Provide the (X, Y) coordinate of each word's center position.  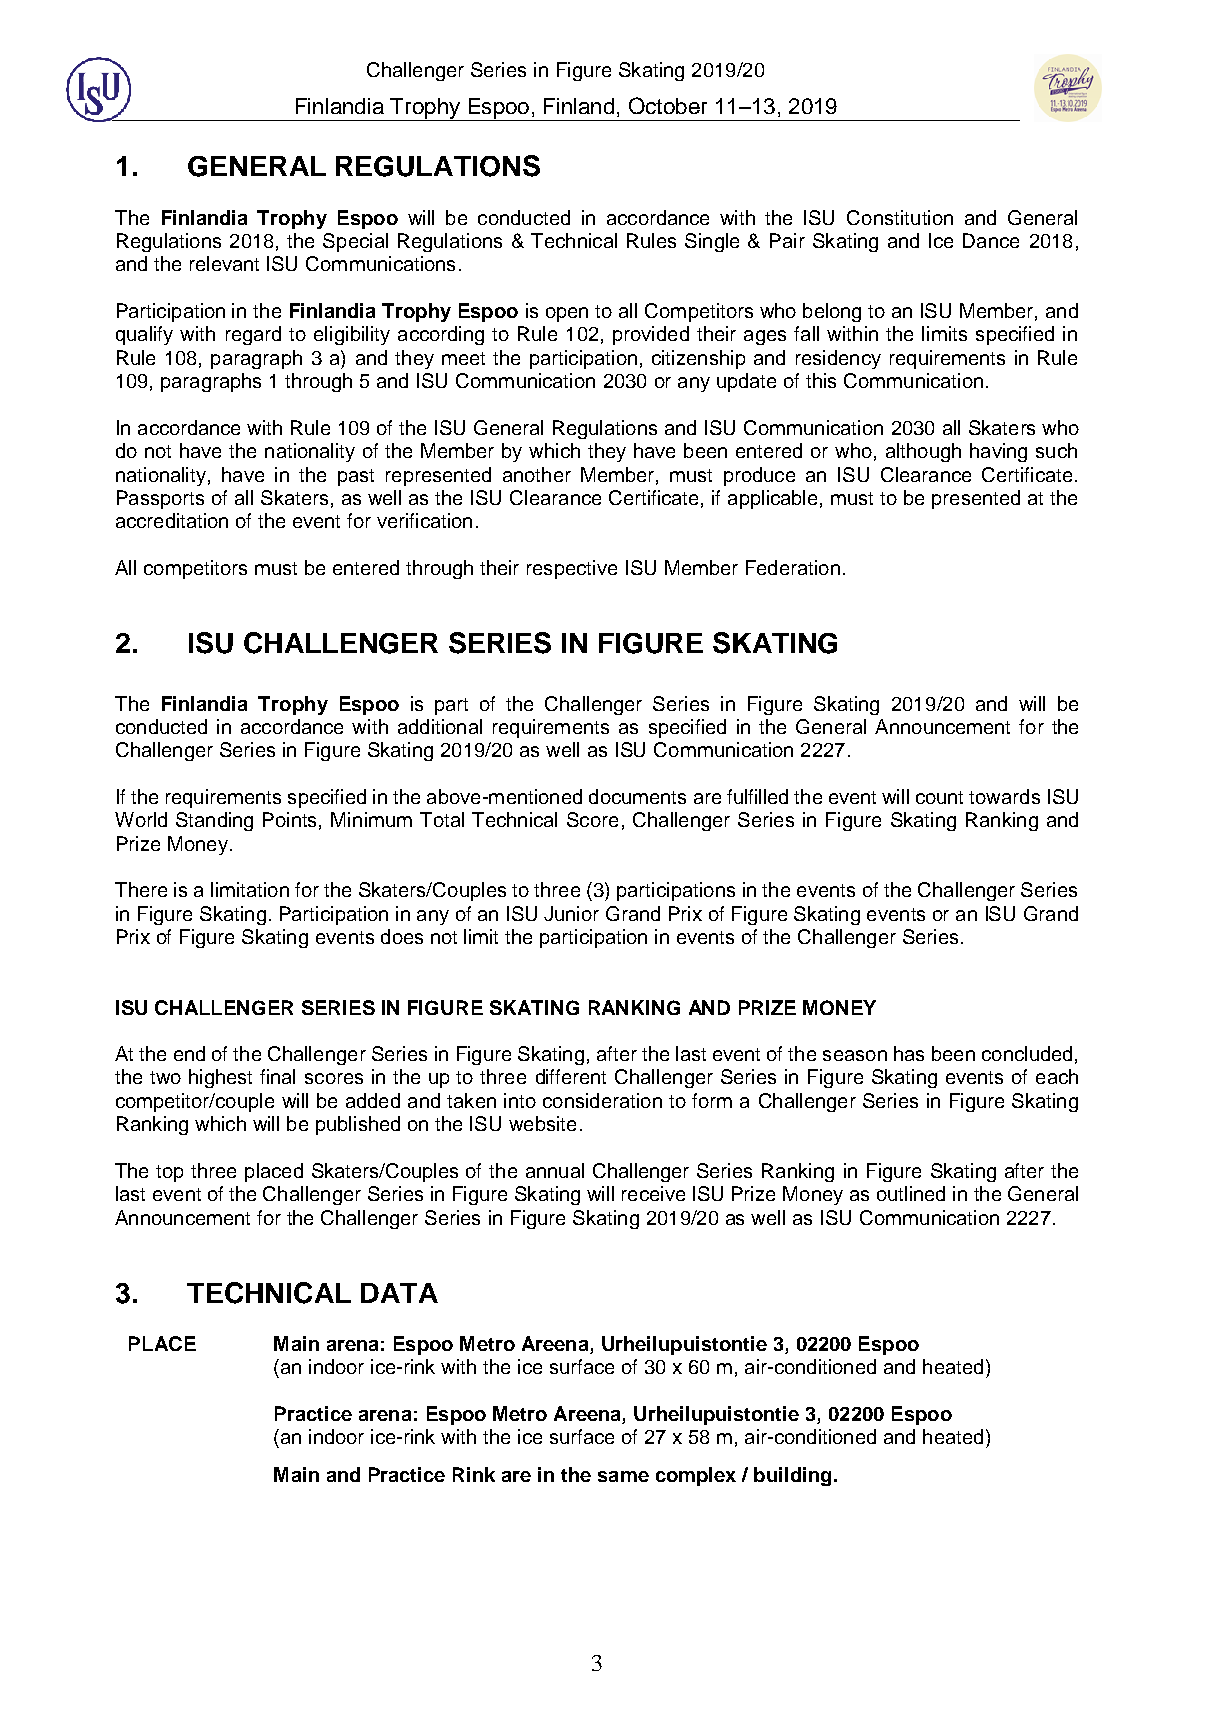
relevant (224, 263)
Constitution (900, 217)
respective (572, 569)
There (141, 889)
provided (651, 335)
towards (1004, 796)
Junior (571, 913)
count (939, 797)
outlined (911, 1193)
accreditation (172, 520)
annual (555, 1170)
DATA (399, 1293)
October (668, 105)
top (169, 1173)
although (923, 452)
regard (253, 335)
